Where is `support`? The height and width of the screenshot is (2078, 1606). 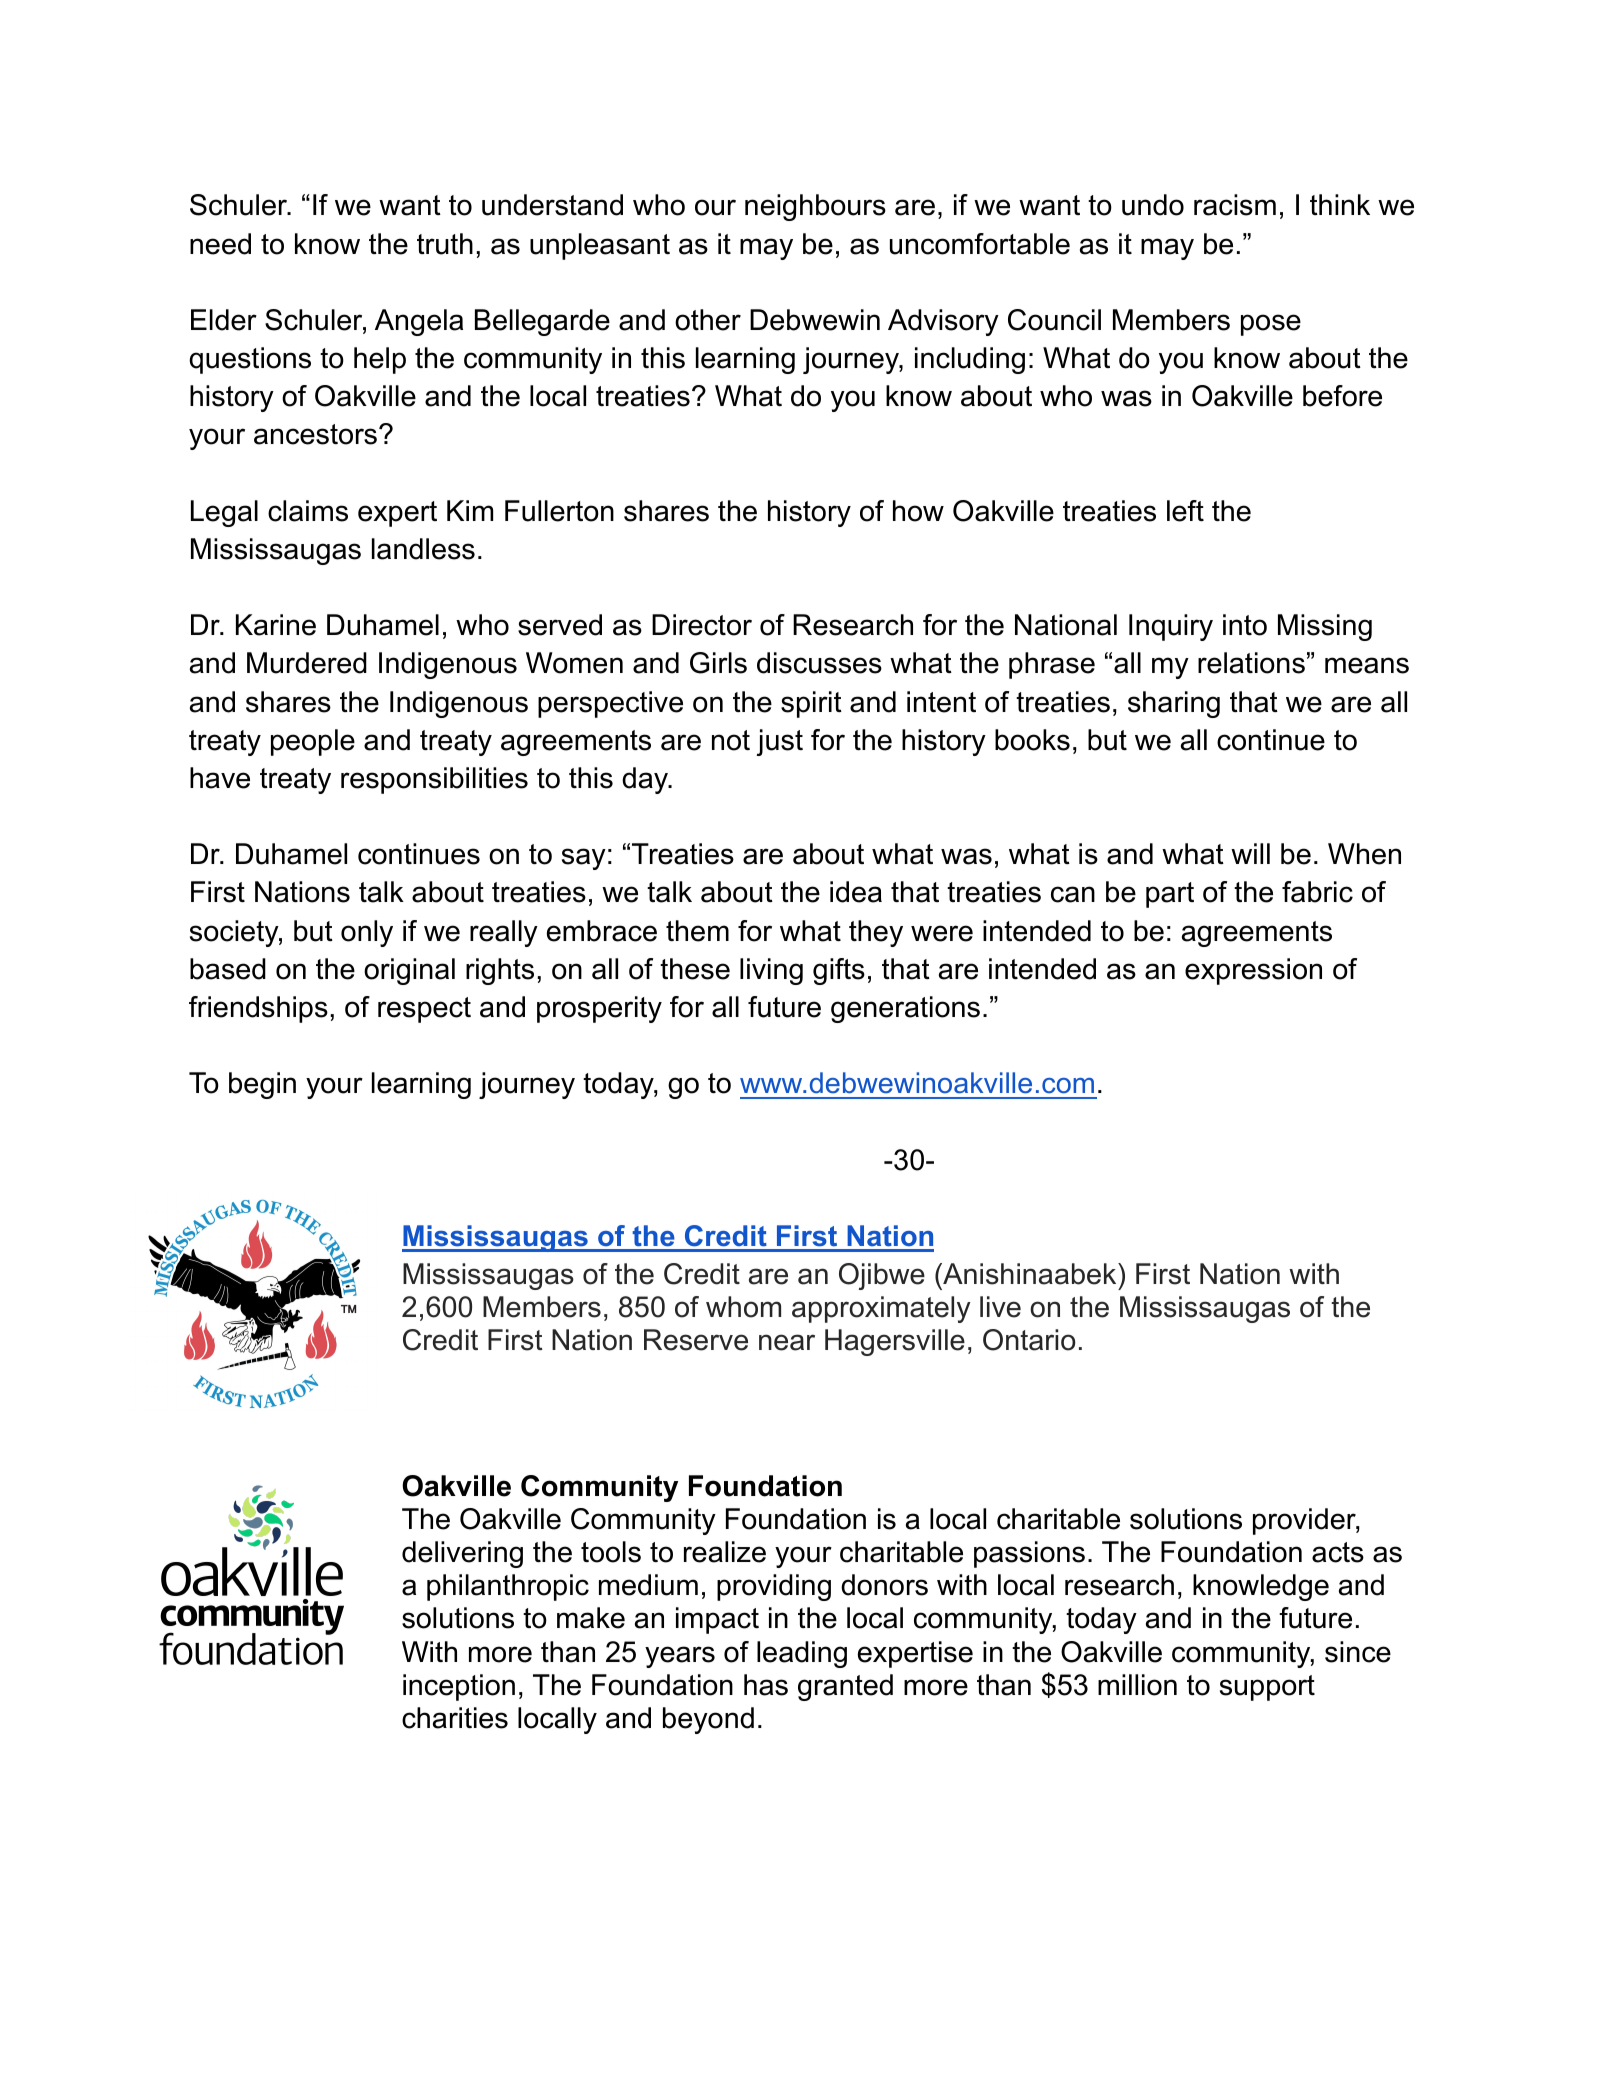 support is located at coordinates (1267, 1688).
